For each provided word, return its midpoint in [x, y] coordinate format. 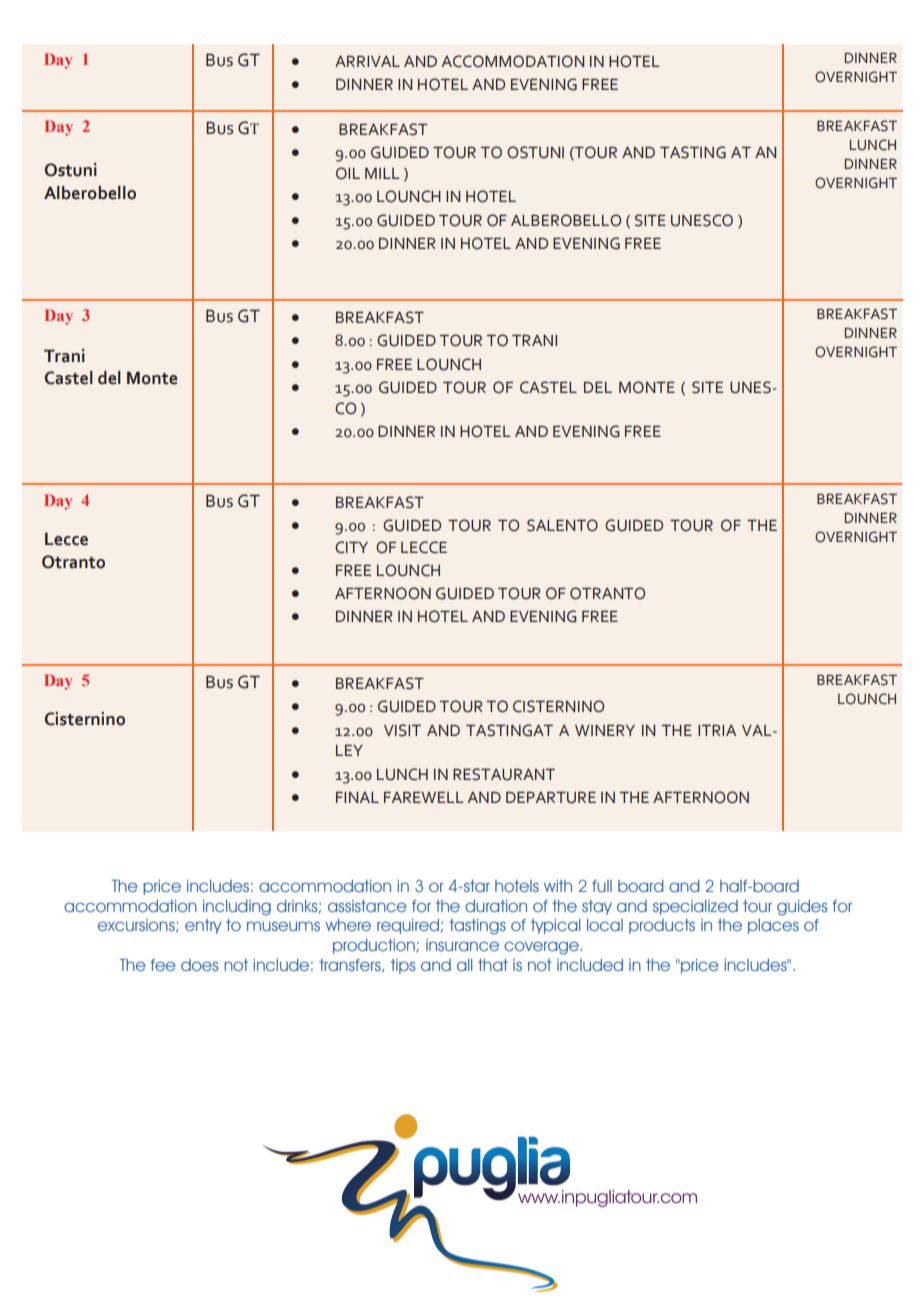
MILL [382, 173]
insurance [462, 945]
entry [203, 926]
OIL [348, 173]
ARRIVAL [367, 61]
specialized [695, 907]
